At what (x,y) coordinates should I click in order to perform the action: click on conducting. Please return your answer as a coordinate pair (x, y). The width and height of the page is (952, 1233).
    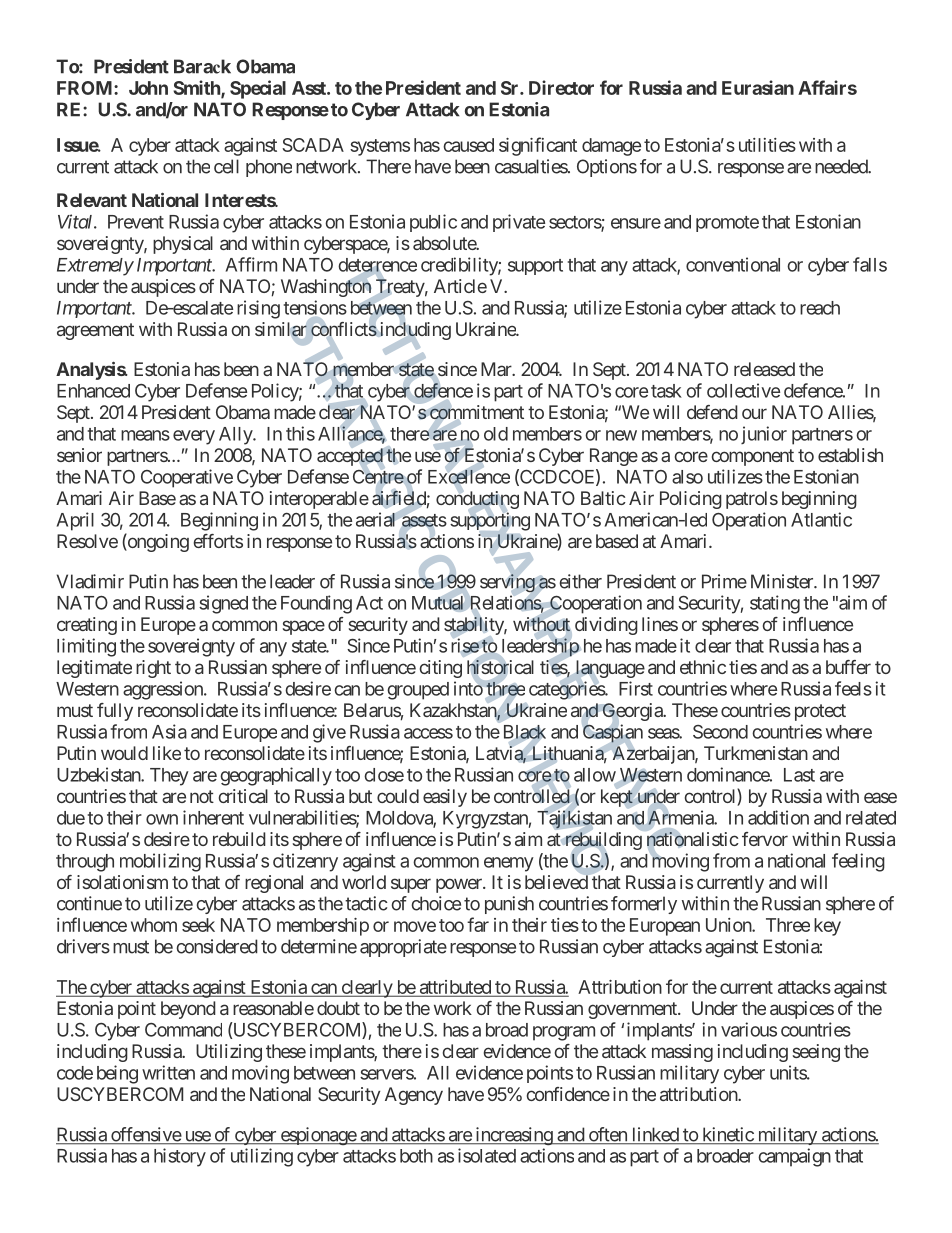
    Looking at the image, I should click on (477, 500).
